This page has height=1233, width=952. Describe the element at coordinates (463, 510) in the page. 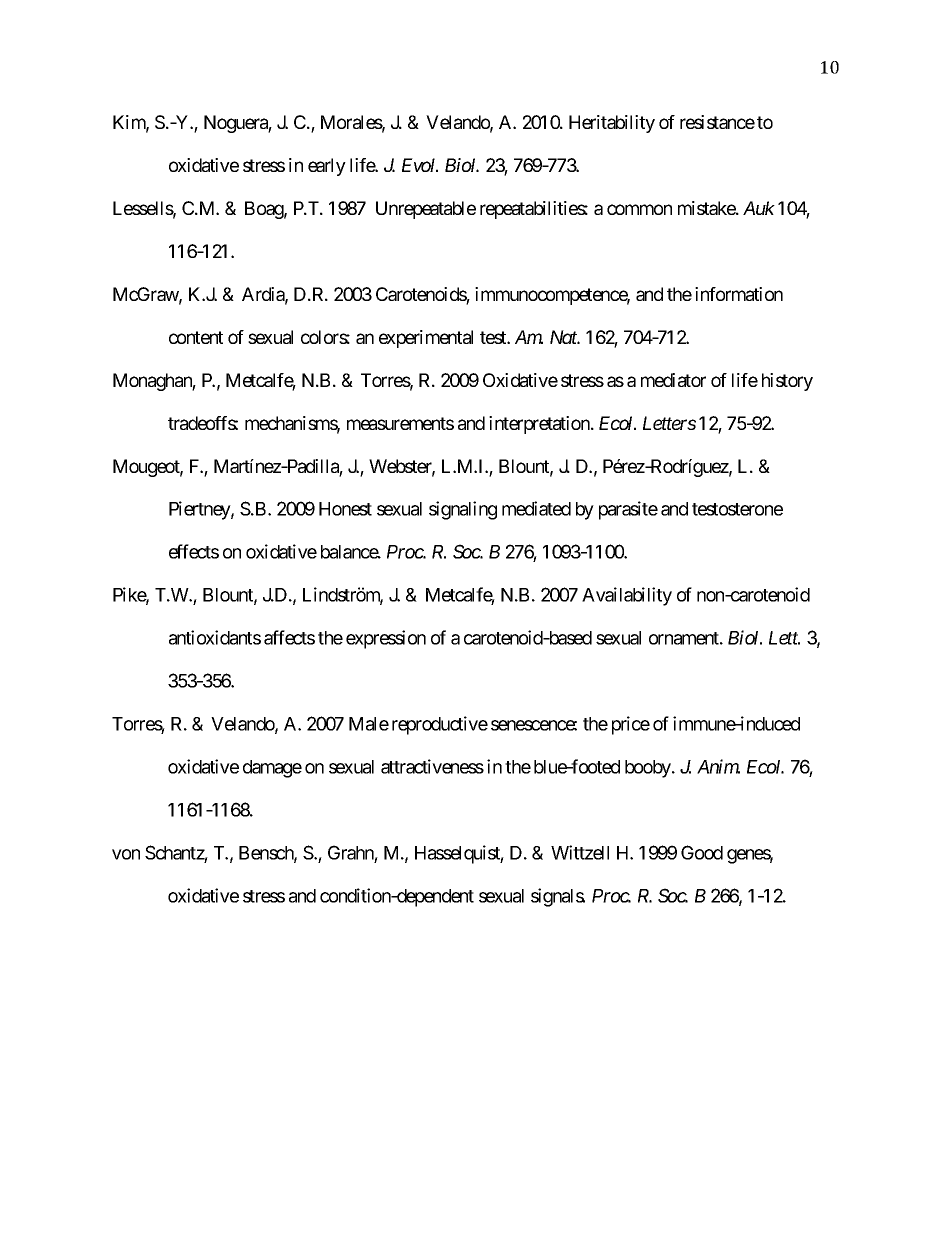

I see `signaling` at that location.
